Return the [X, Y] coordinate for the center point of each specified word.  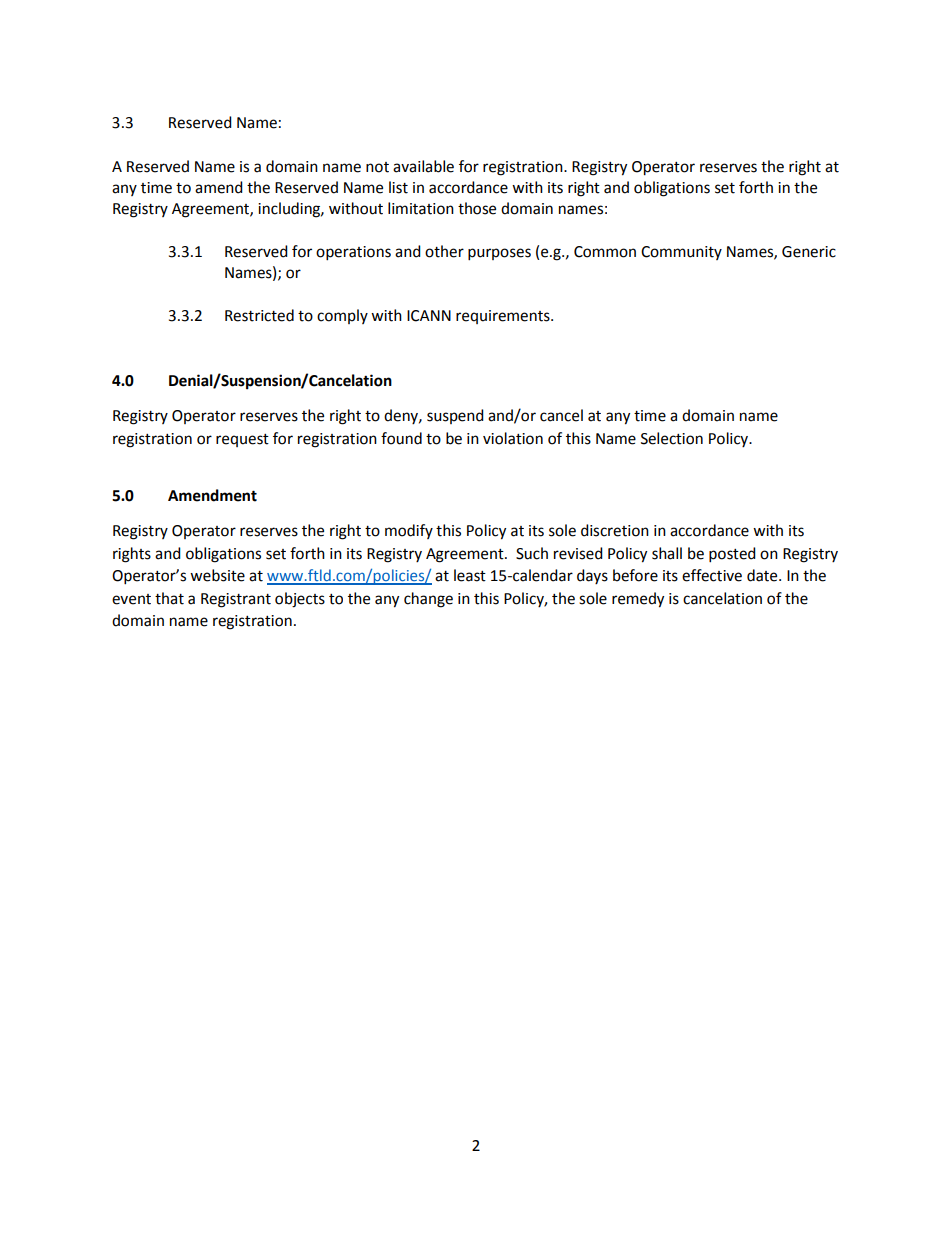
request [242, 440]
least [470, 575]
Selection [672, 438]
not [377, 167]
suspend [455, 416]
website [217, 575]
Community [681, 253]
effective [712, 575]
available [423, 166]
